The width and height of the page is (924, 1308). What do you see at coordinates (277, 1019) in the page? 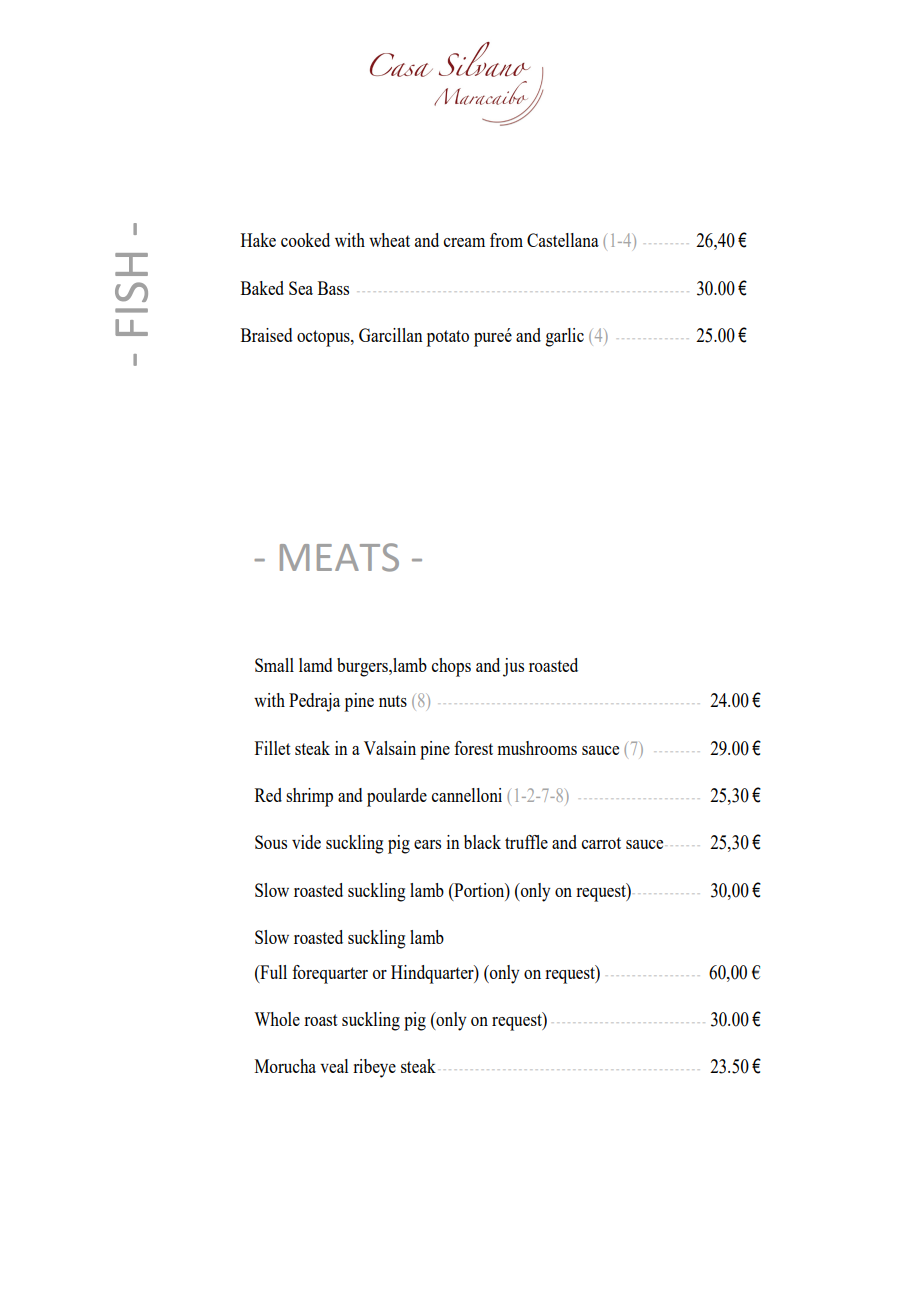
I see `Whole` at bounding box center [277, 1019].
